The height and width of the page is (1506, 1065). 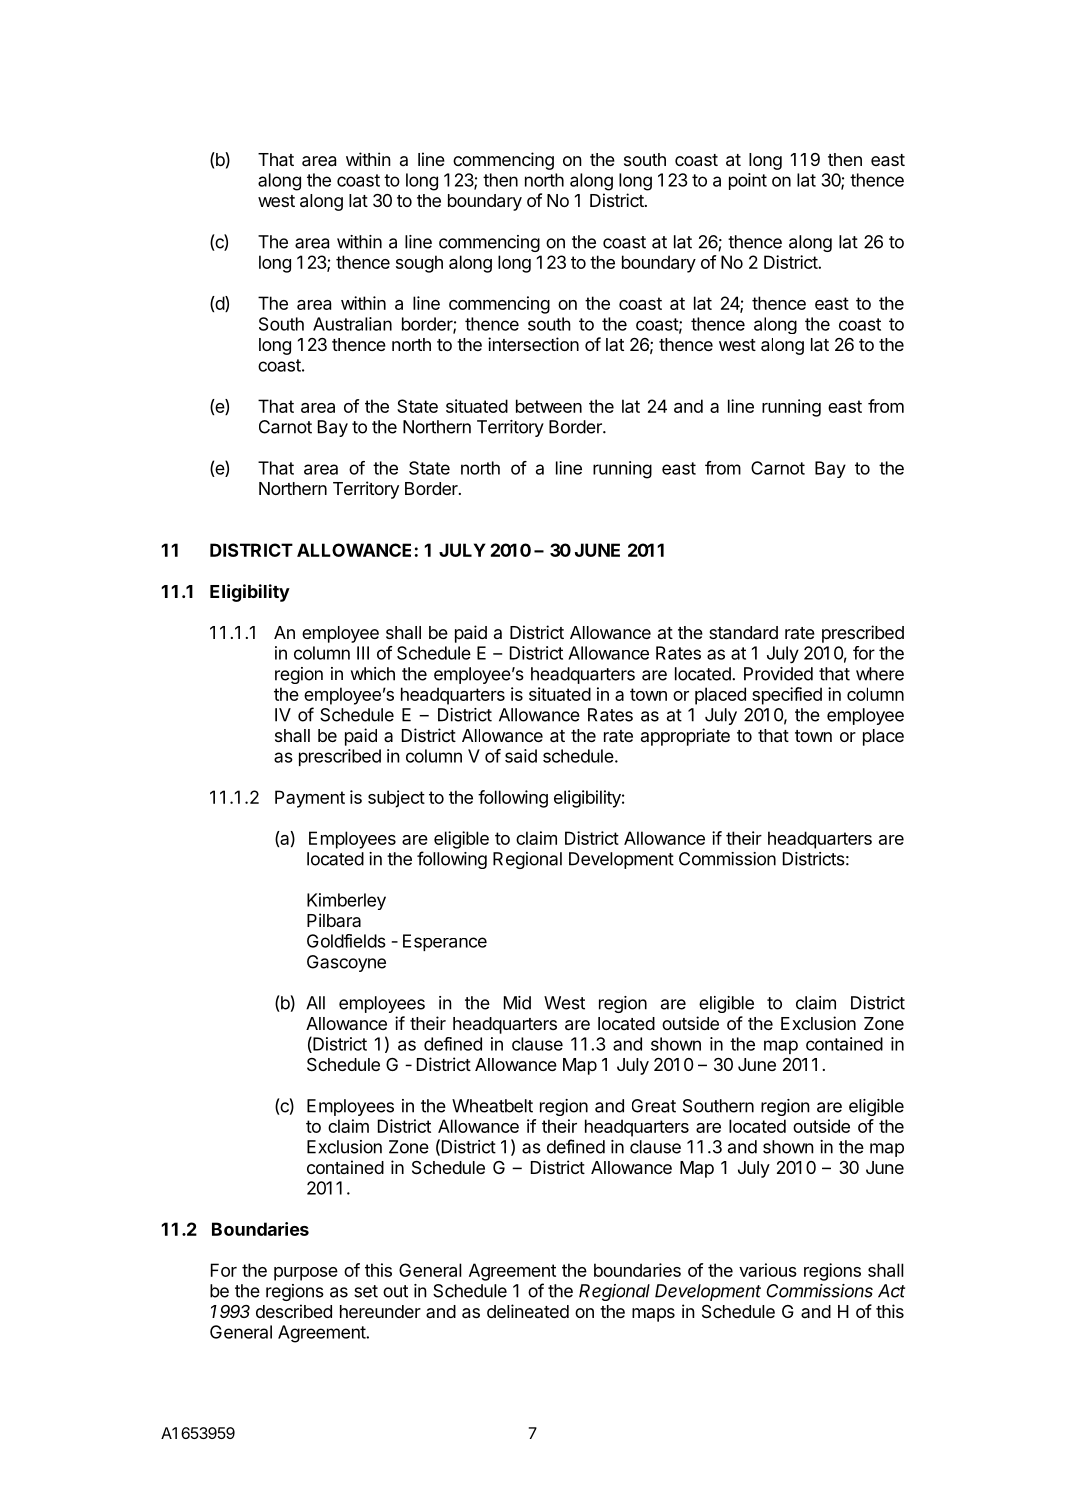 What do you see at coordinates (419, 264) in the page?
I see `sough` at bounding box center [419, 264].
